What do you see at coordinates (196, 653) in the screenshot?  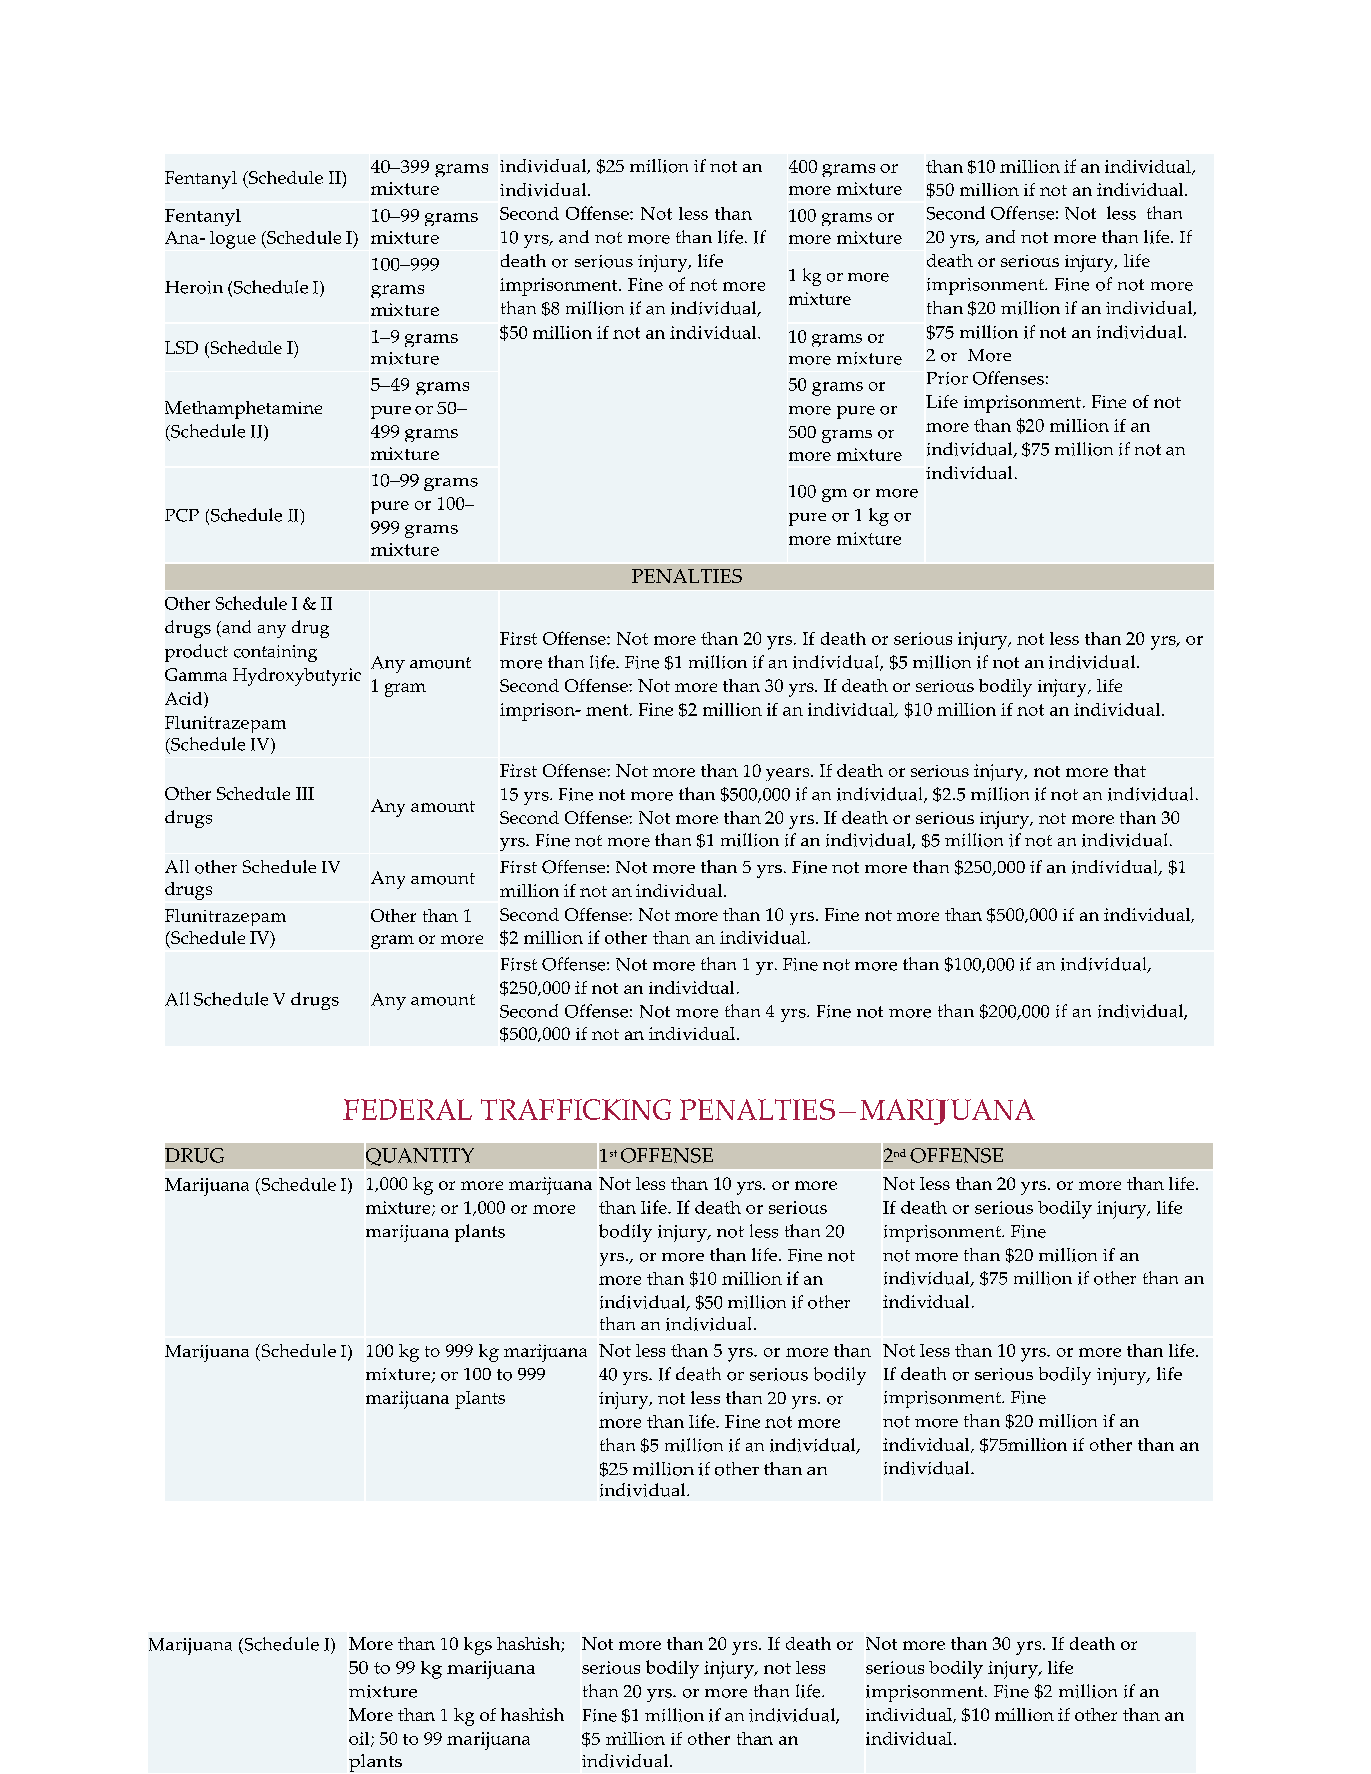 I see `product` at bounding box center [196, 653].
